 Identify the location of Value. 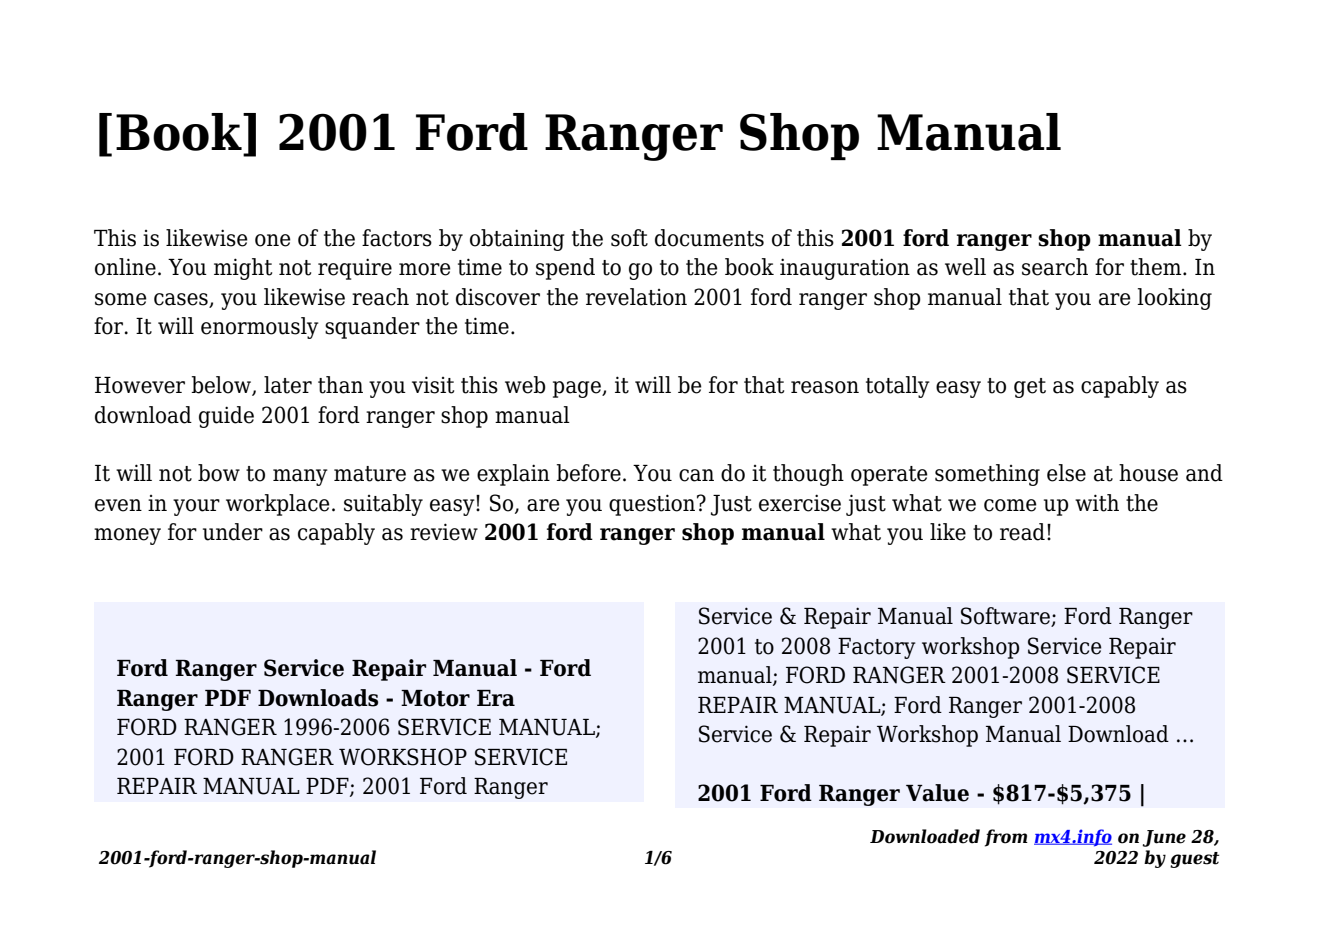
(937, 793).
